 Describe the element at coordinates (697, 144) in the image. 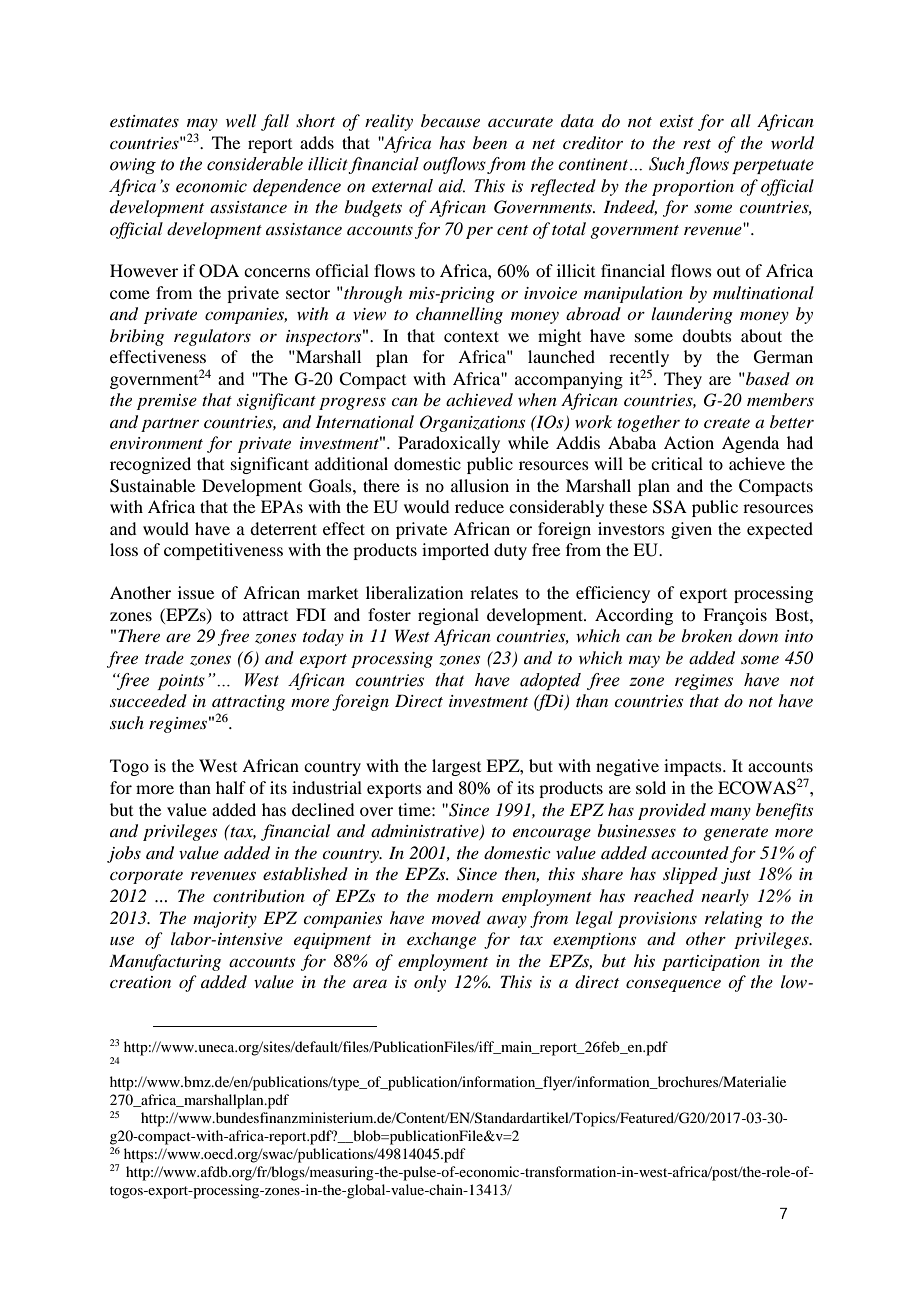

I see `rest` at that location.
